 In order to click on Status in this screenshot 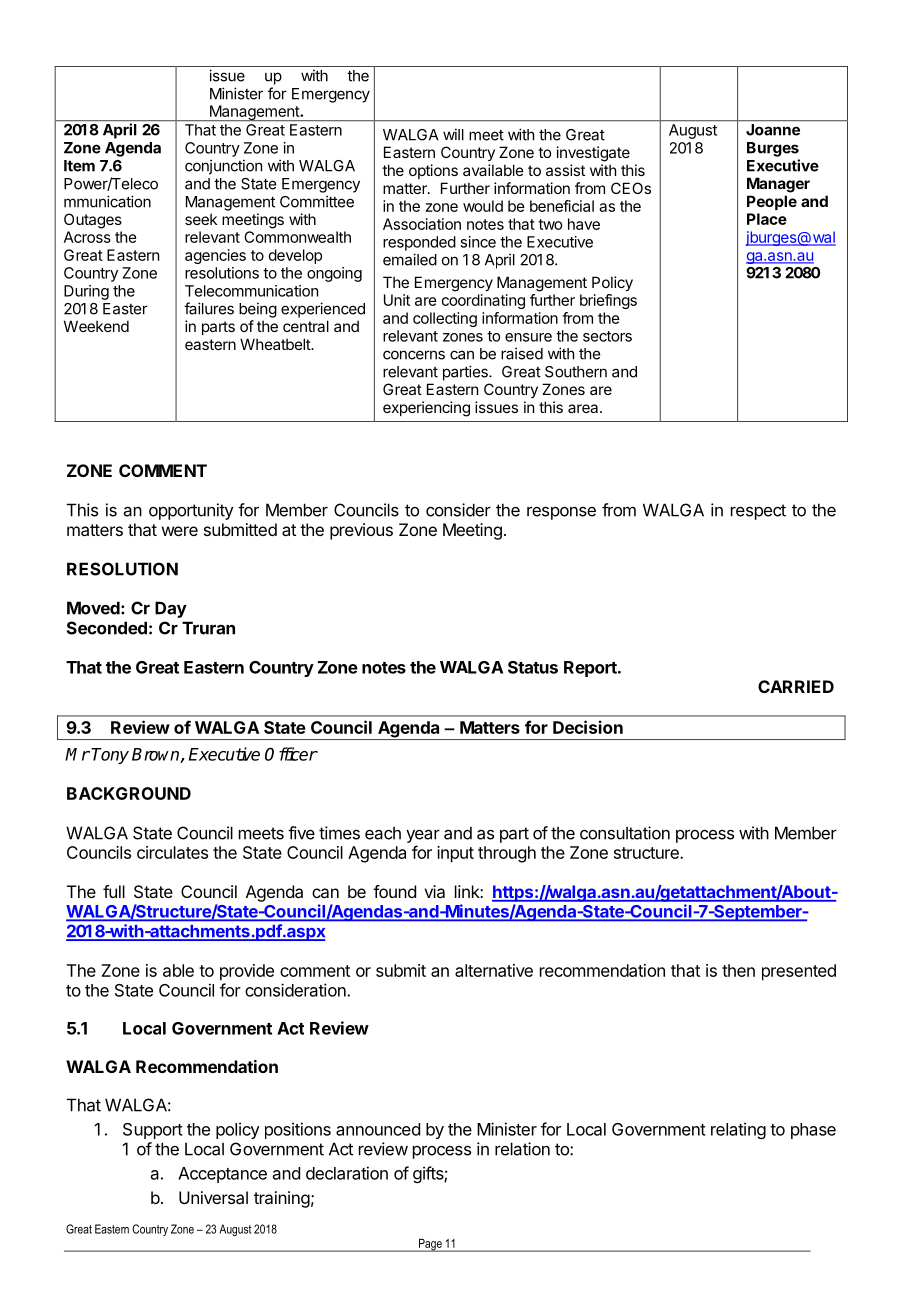, I will do `click(533, 667)`.
